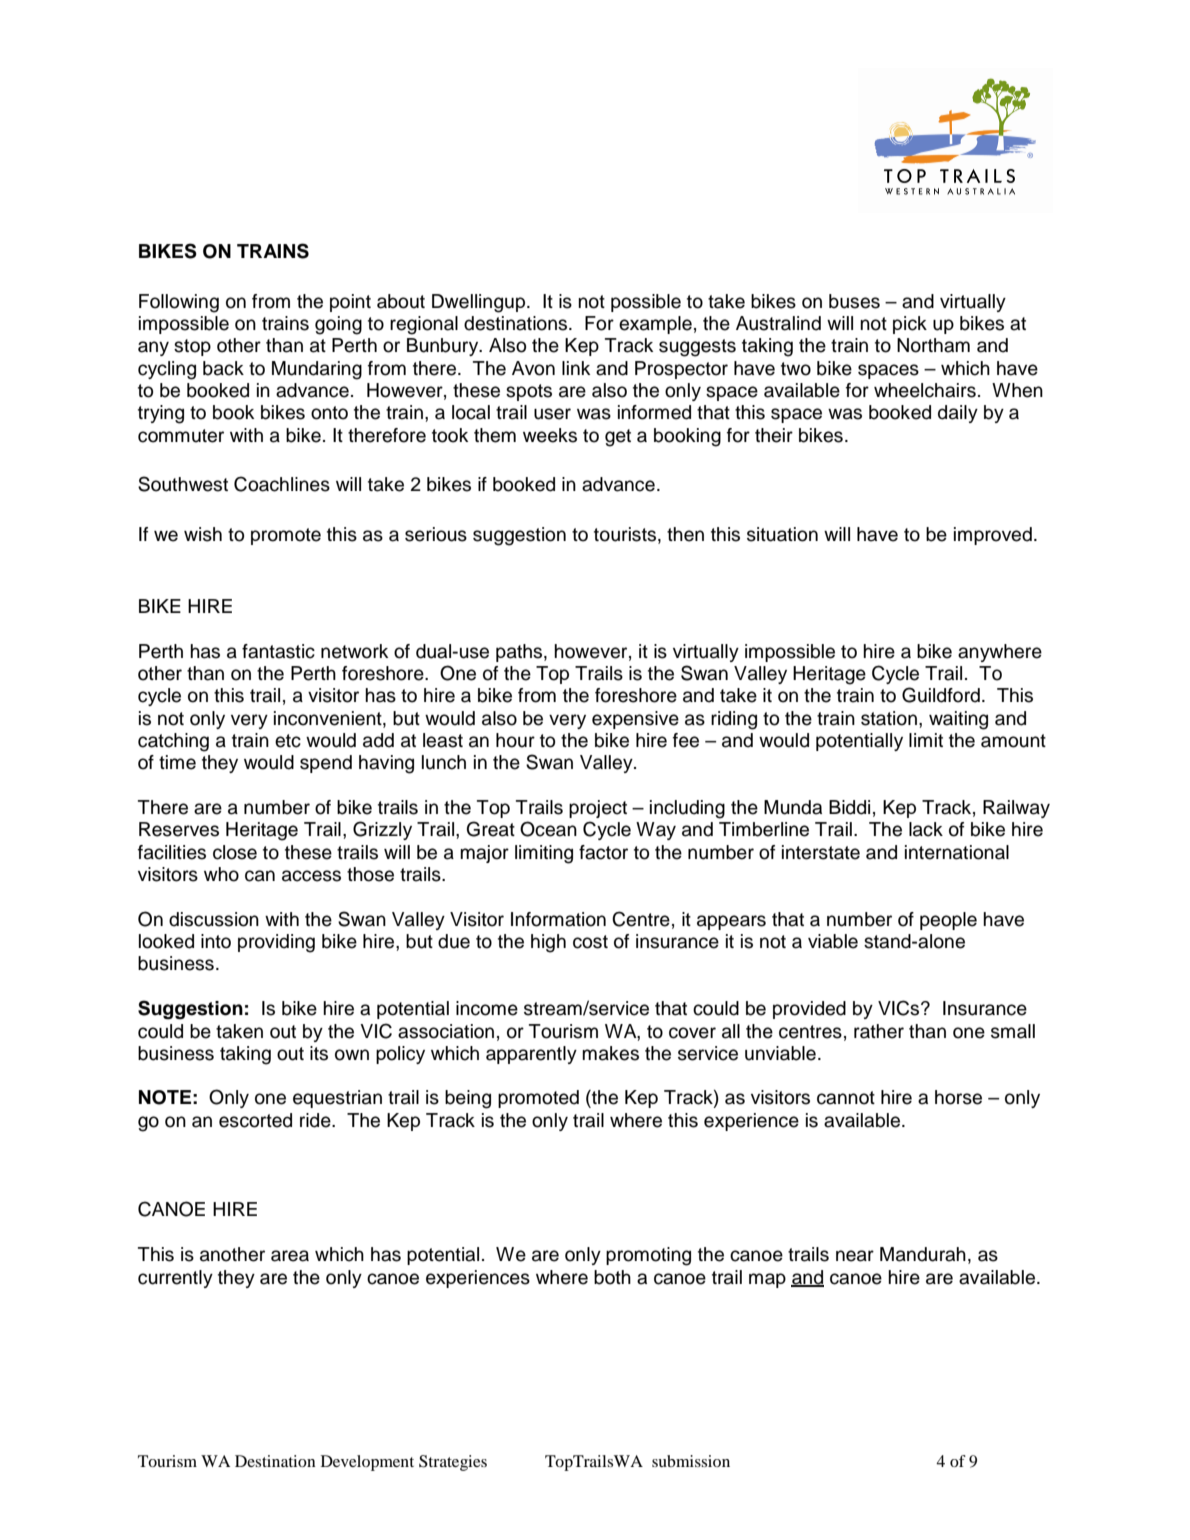  Describe the element at coordinates (367, 1463) in the document. I see `Development` at that location.
